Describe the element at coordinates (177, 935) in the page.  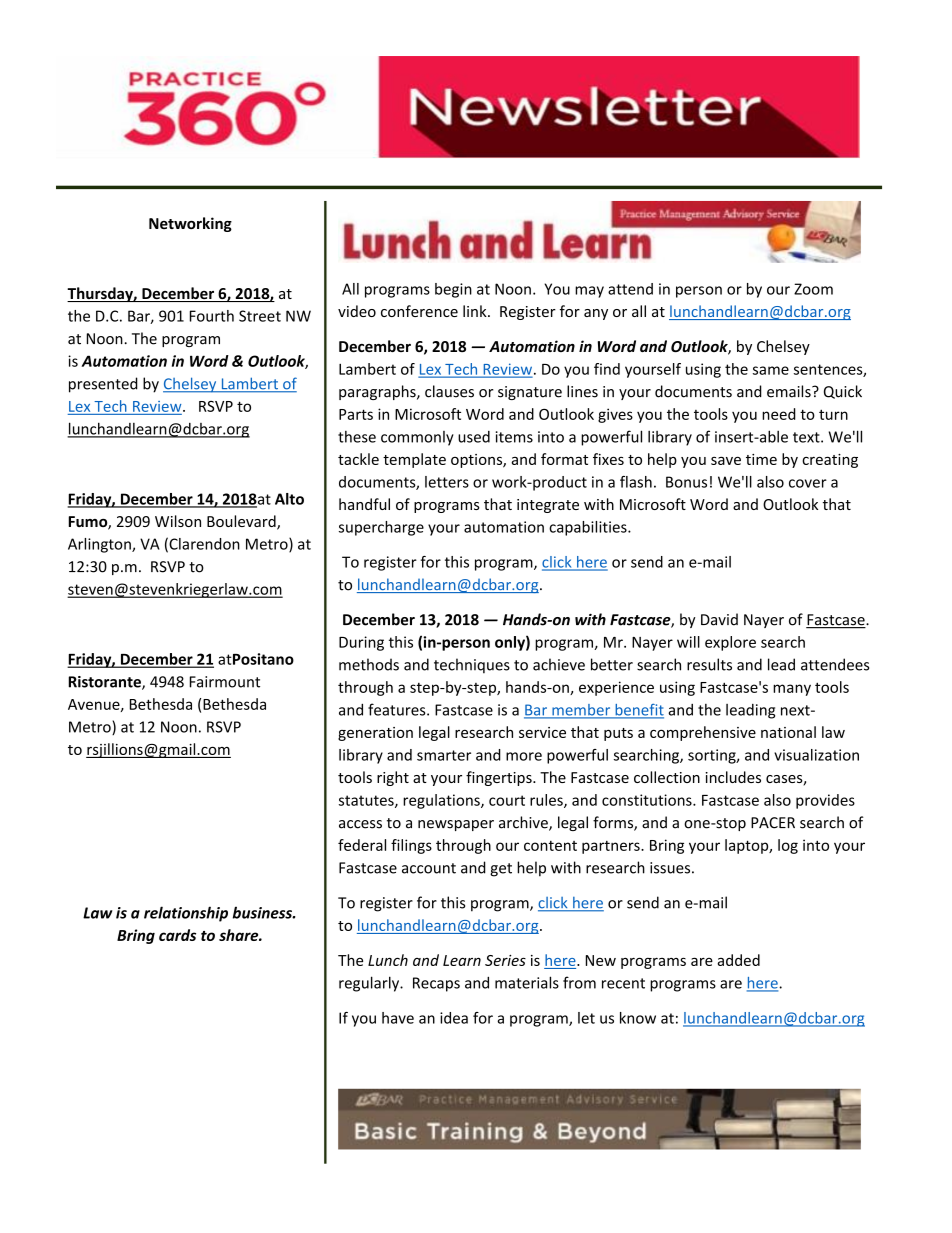
I see `cards` at that location.
